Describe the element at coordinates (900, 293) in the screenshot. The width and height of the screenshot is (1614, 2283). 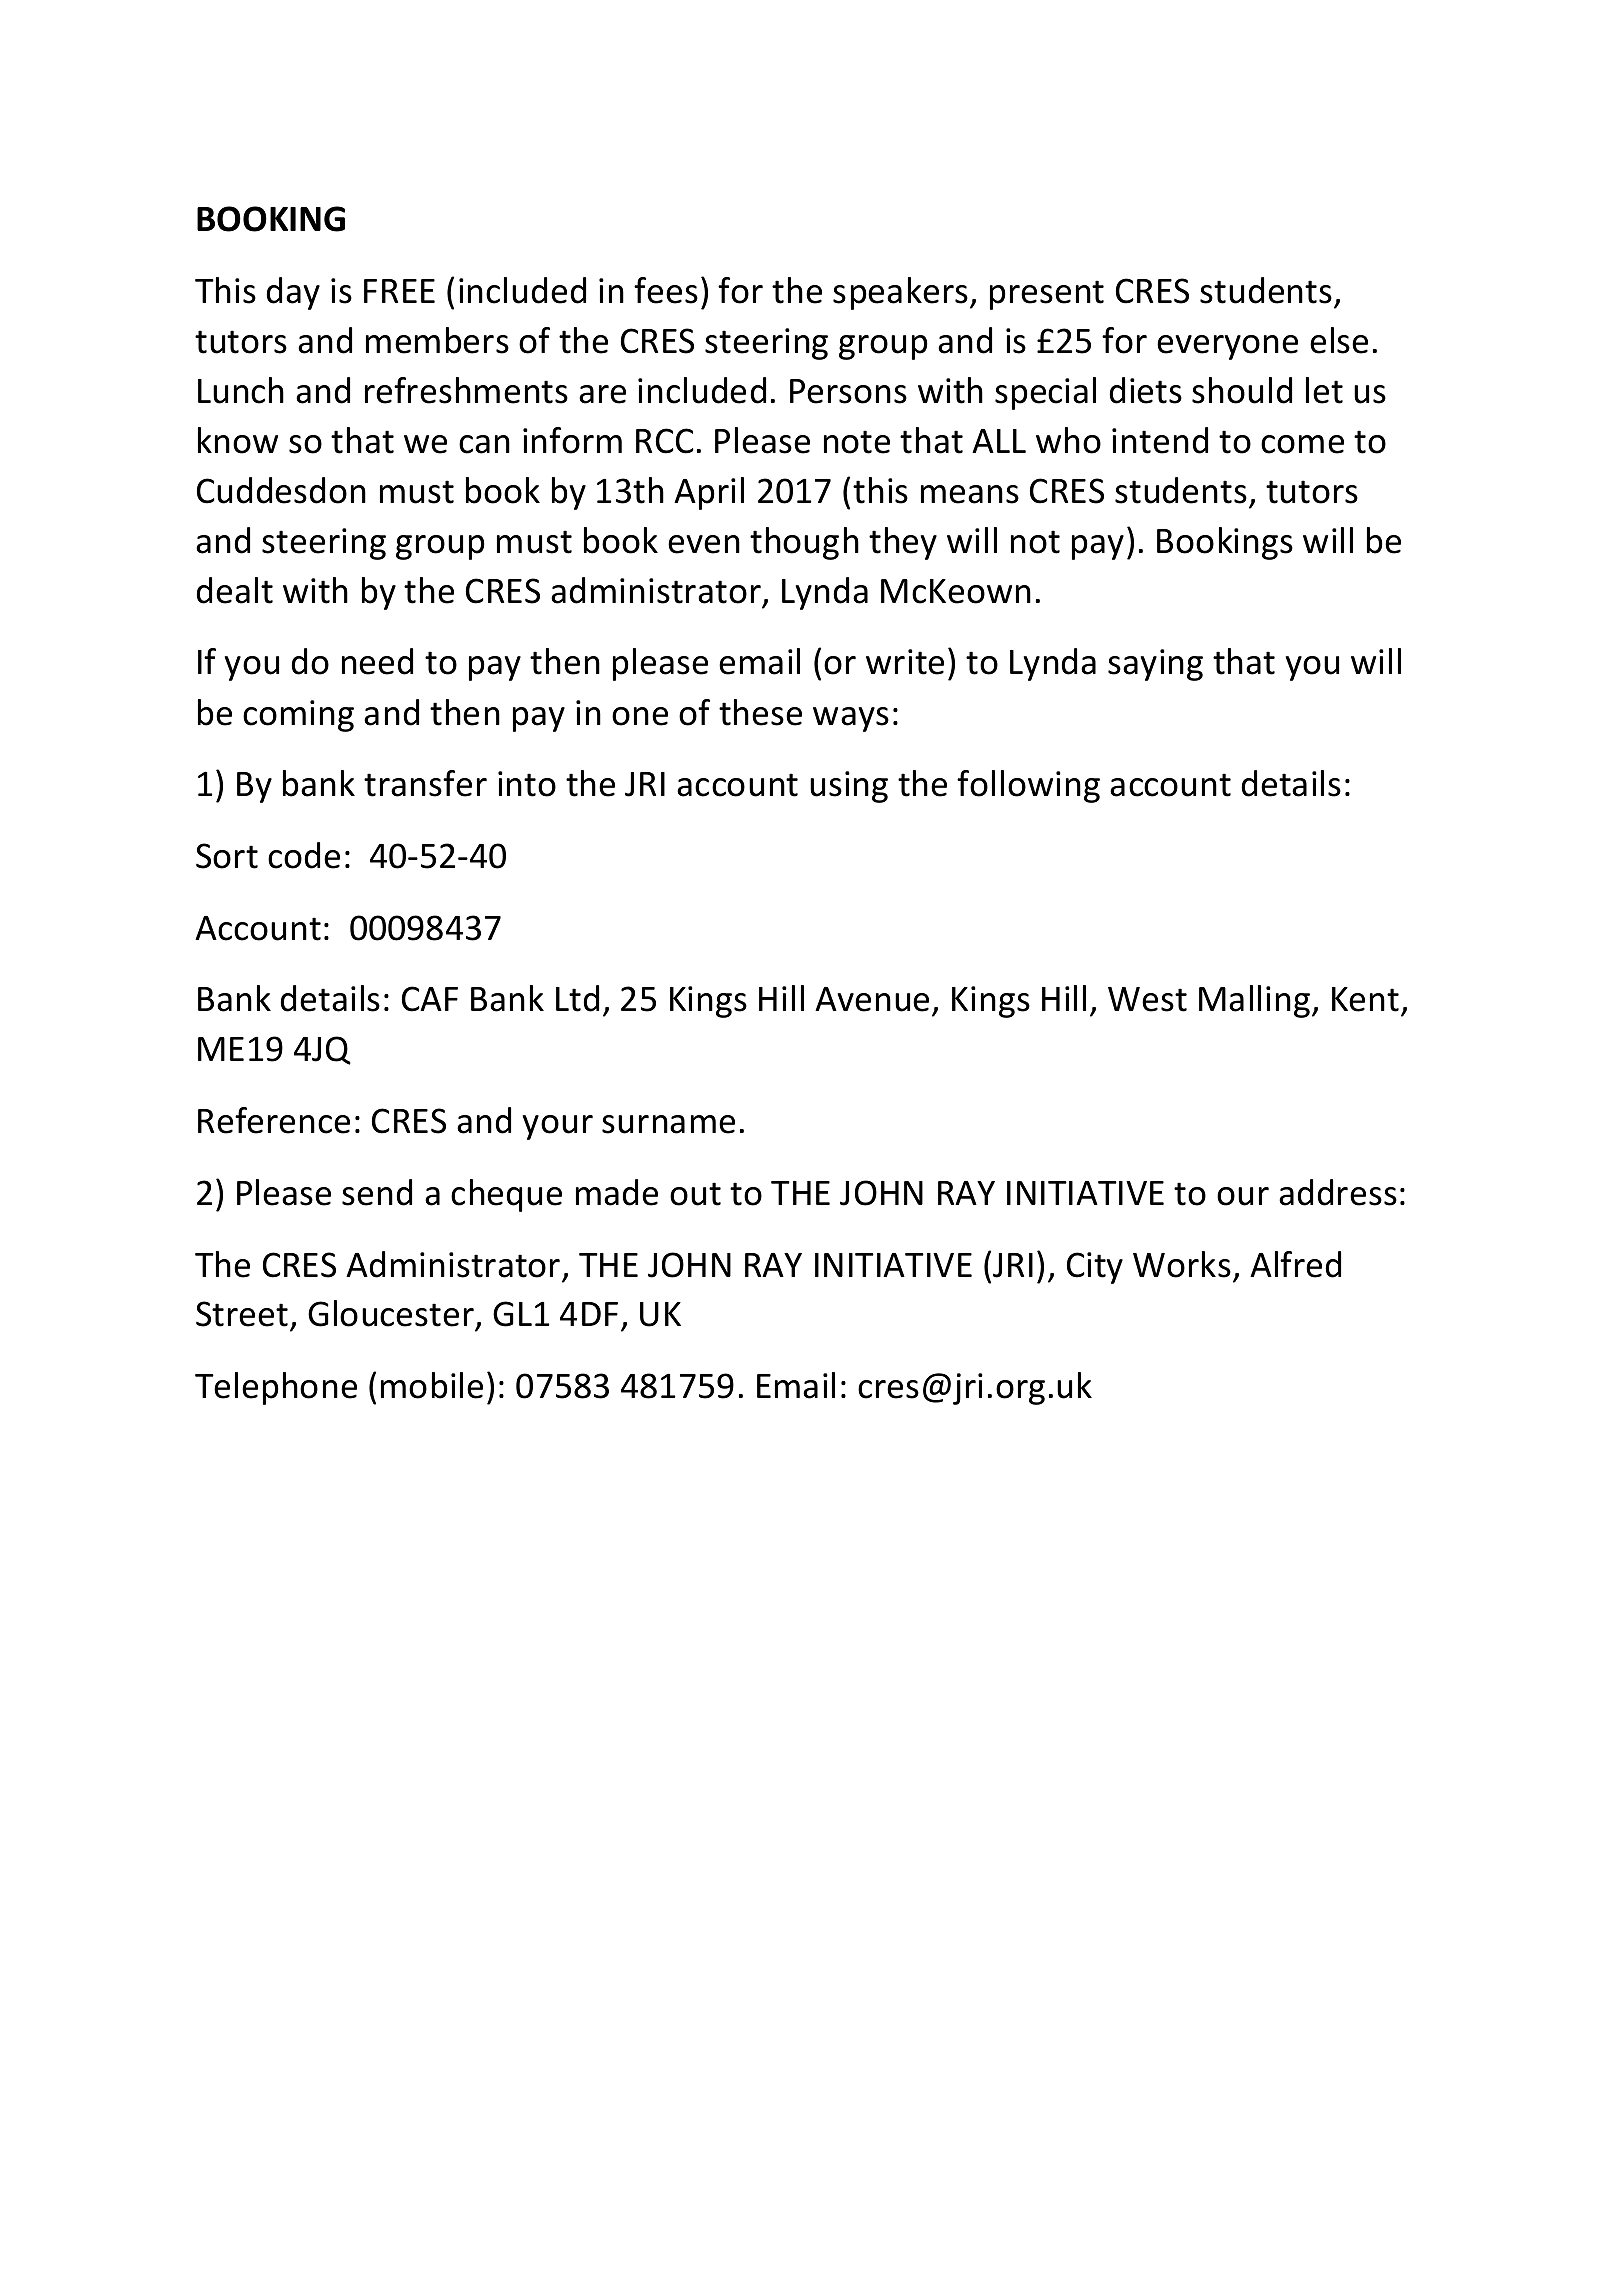
I see `speakers` at that location.
